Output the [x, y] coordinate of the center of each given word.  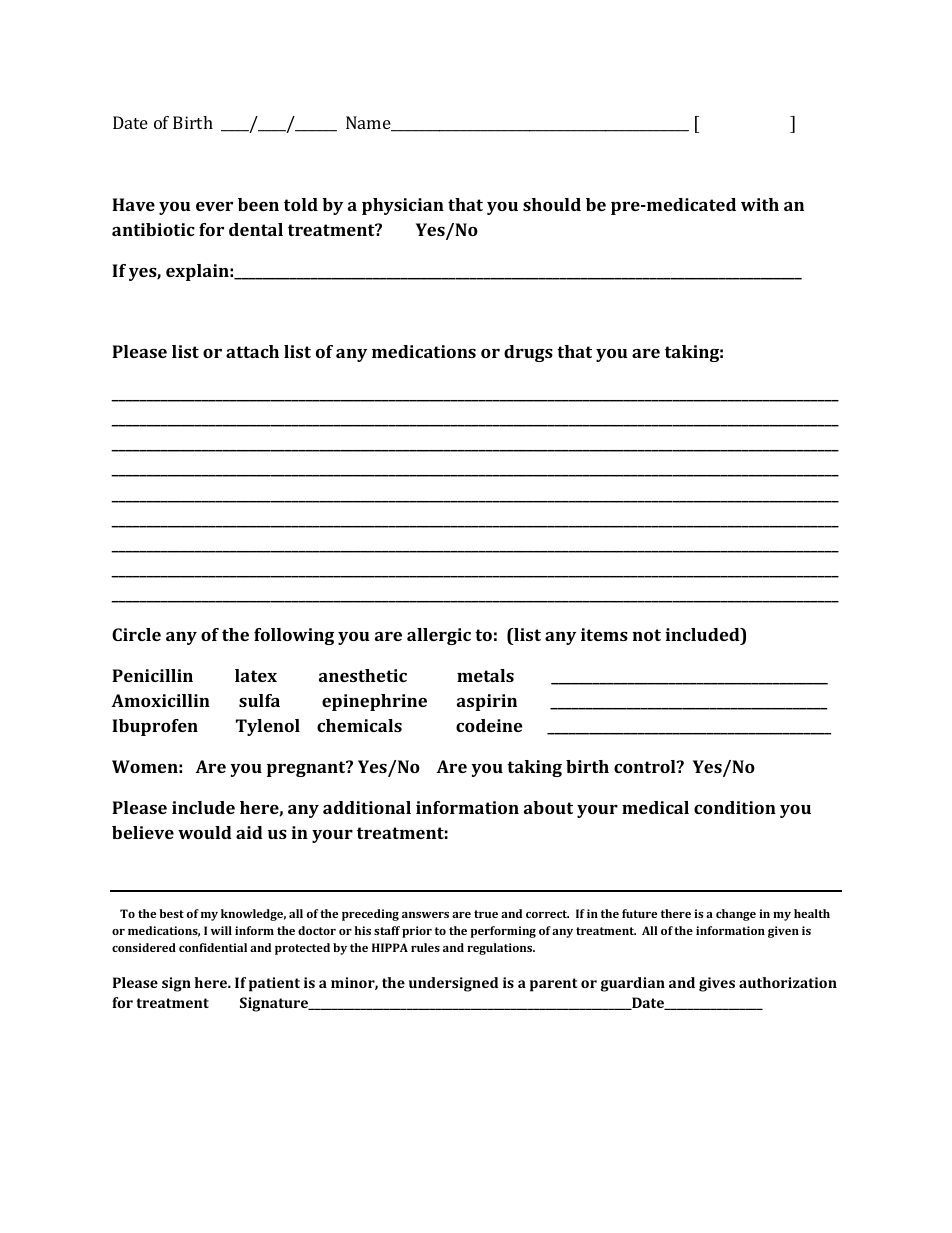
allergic [439, 636]
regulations [501, 949]
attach [252, 351]
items [604, 634]
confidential [213, 947]
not [646, 635]
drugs [528, 353]
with [760, 204]
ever [214, 206]
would [205, 832]
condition [735, 807]
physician [403, 206]
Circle [136, 634]
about [548, 807]
